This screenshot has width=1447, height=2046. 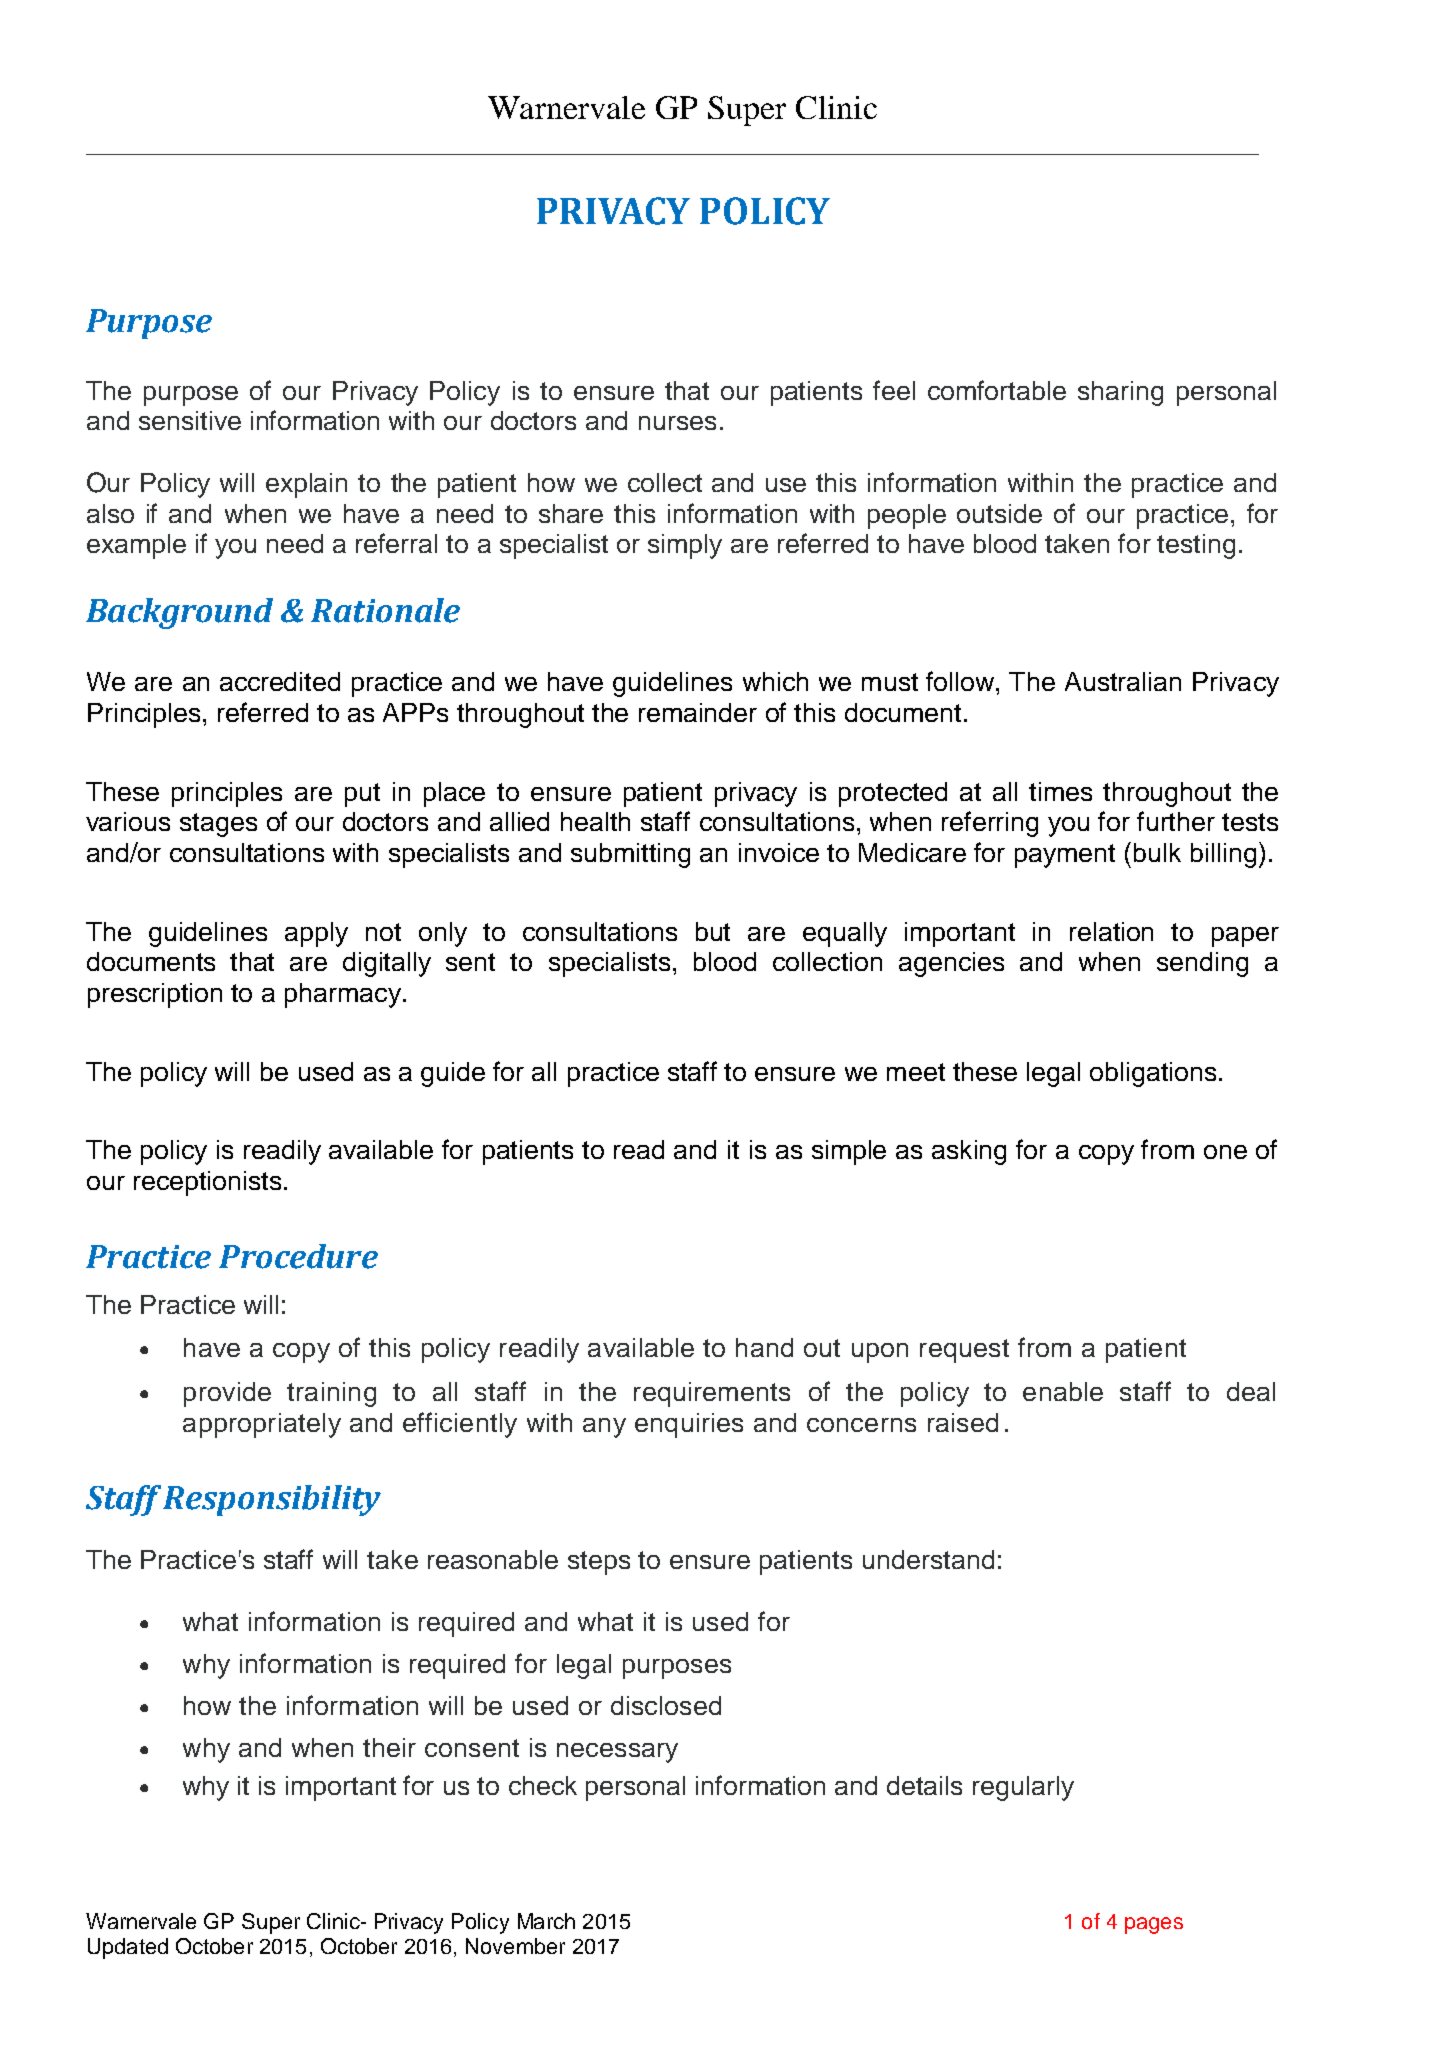 What do you see at coordinates (677, 423) in the screenshot?
I see `nurses` at bounding box center [677, 423].
